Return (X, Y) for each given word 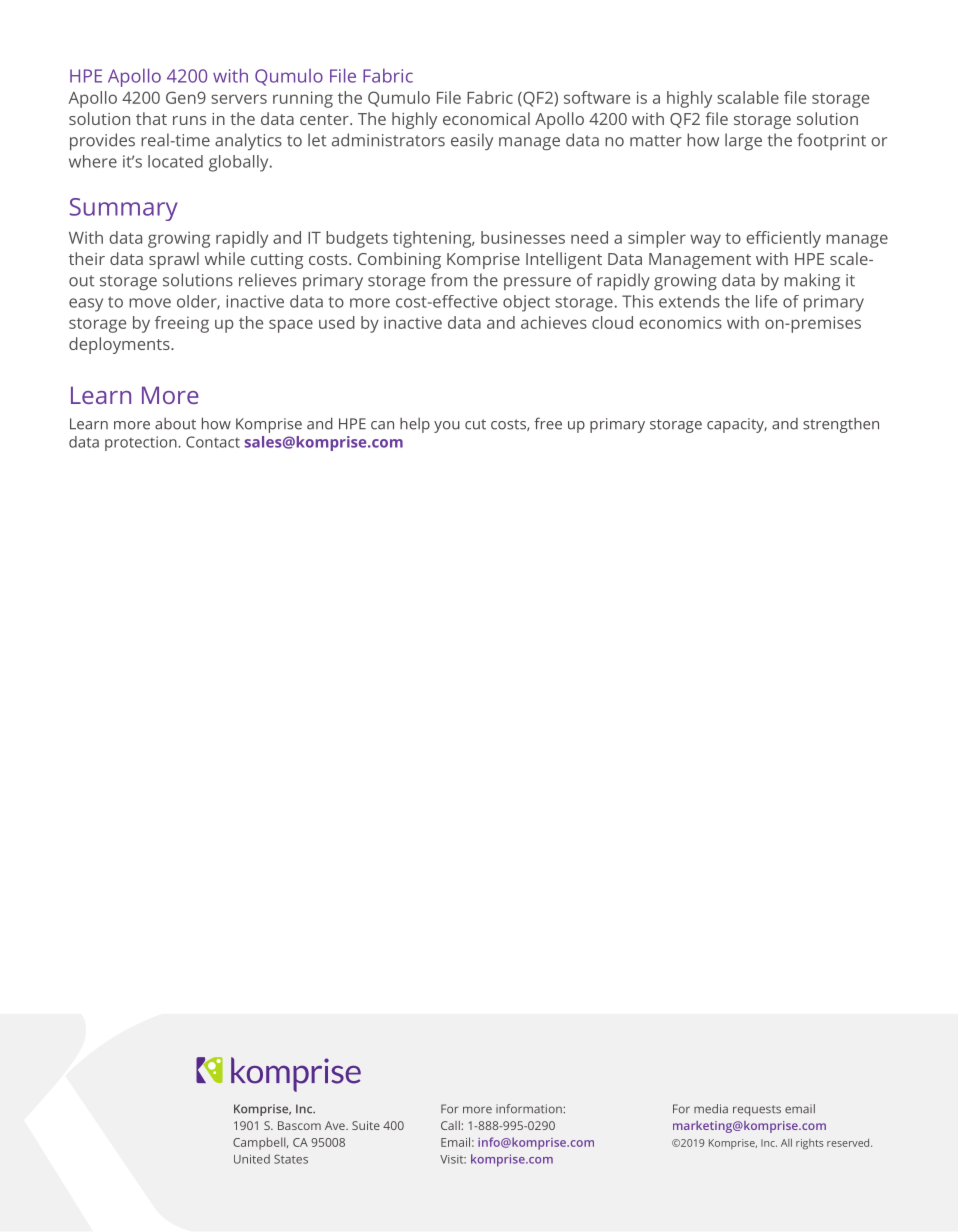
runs (189, 120)
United (252, 1159)
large (743, 141)
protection (142, 443)
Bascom (299, 1125)
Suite (366, 1125)
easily (472, 141)
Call (450, 1125)
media (711, 1109)
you (447, 427)
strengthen (841, 425)
